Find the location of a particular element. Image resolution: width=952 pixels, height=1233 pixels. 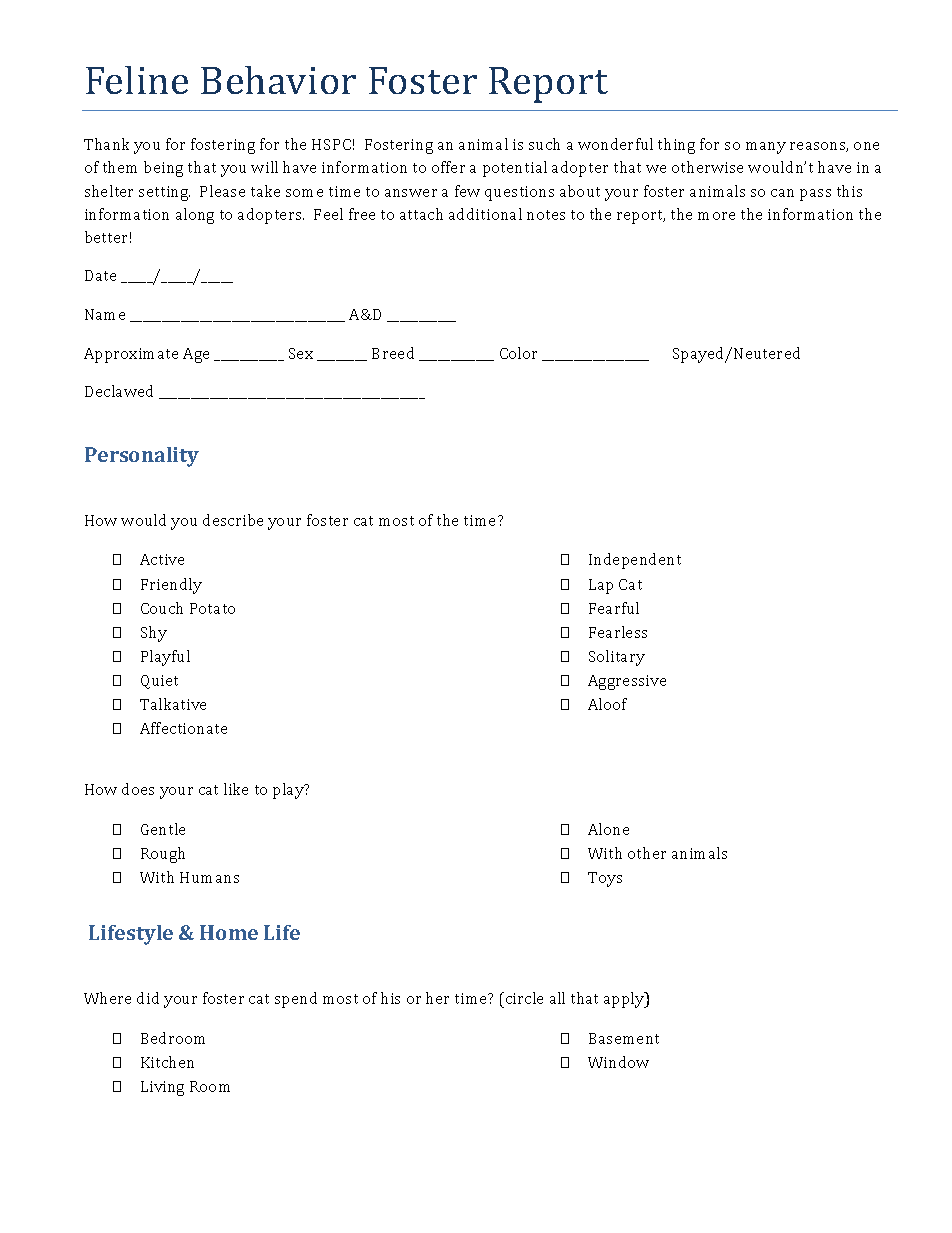

Alone is located at coordinates (608, 829).
